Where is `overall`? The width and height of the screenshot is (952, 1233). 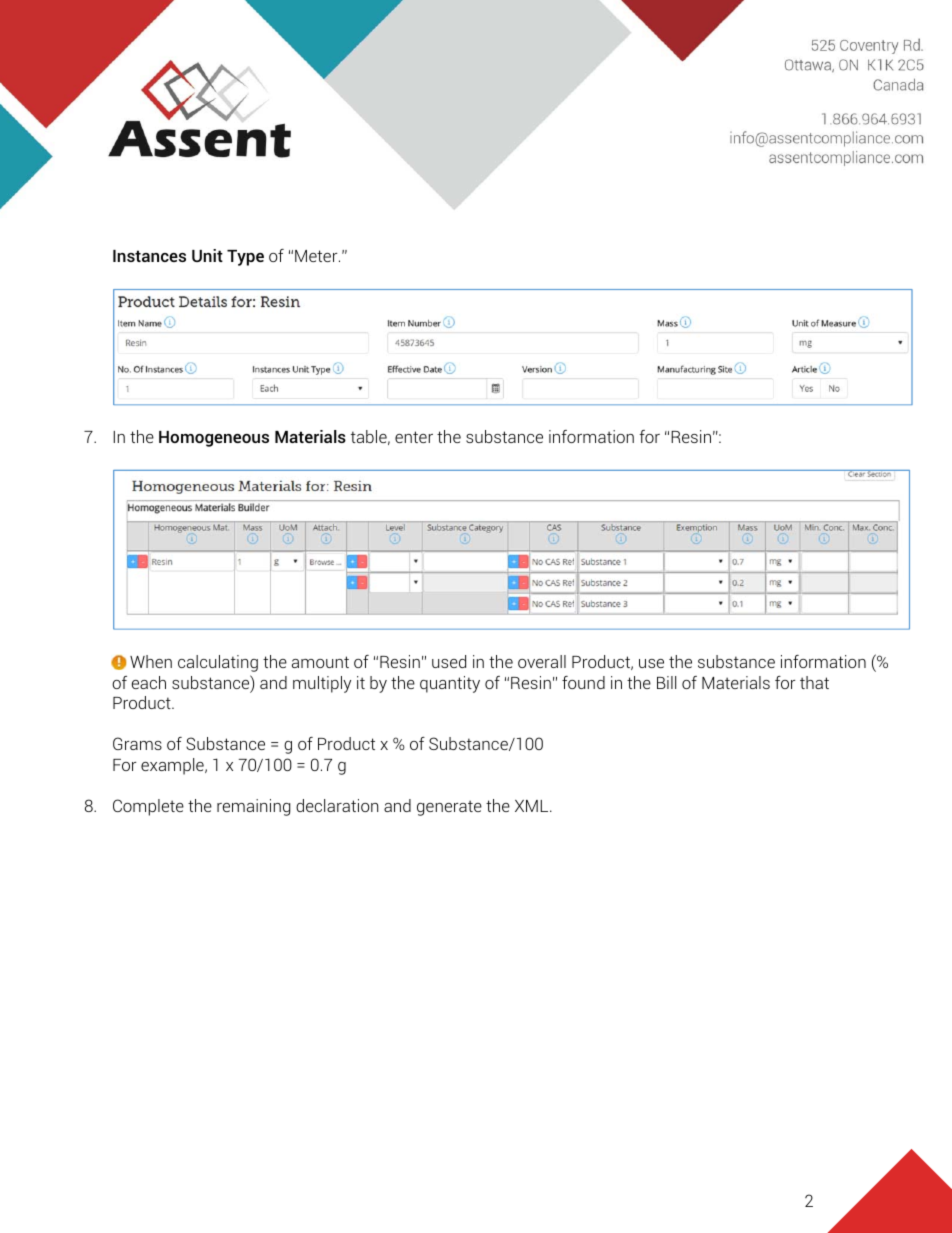
overall is located at coordinates (542, 661).
